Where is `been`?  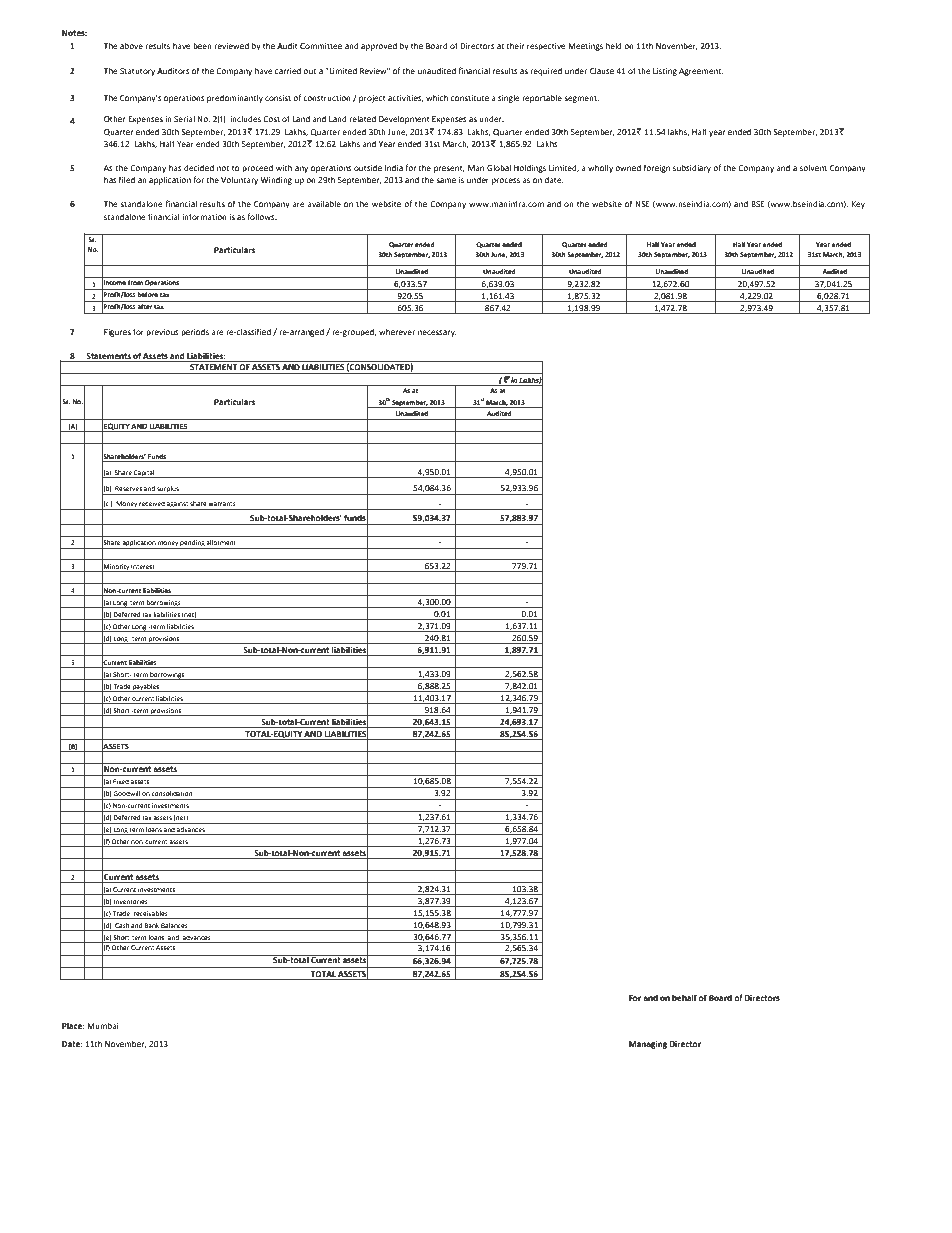 been is located at coordinates (202, 46).
